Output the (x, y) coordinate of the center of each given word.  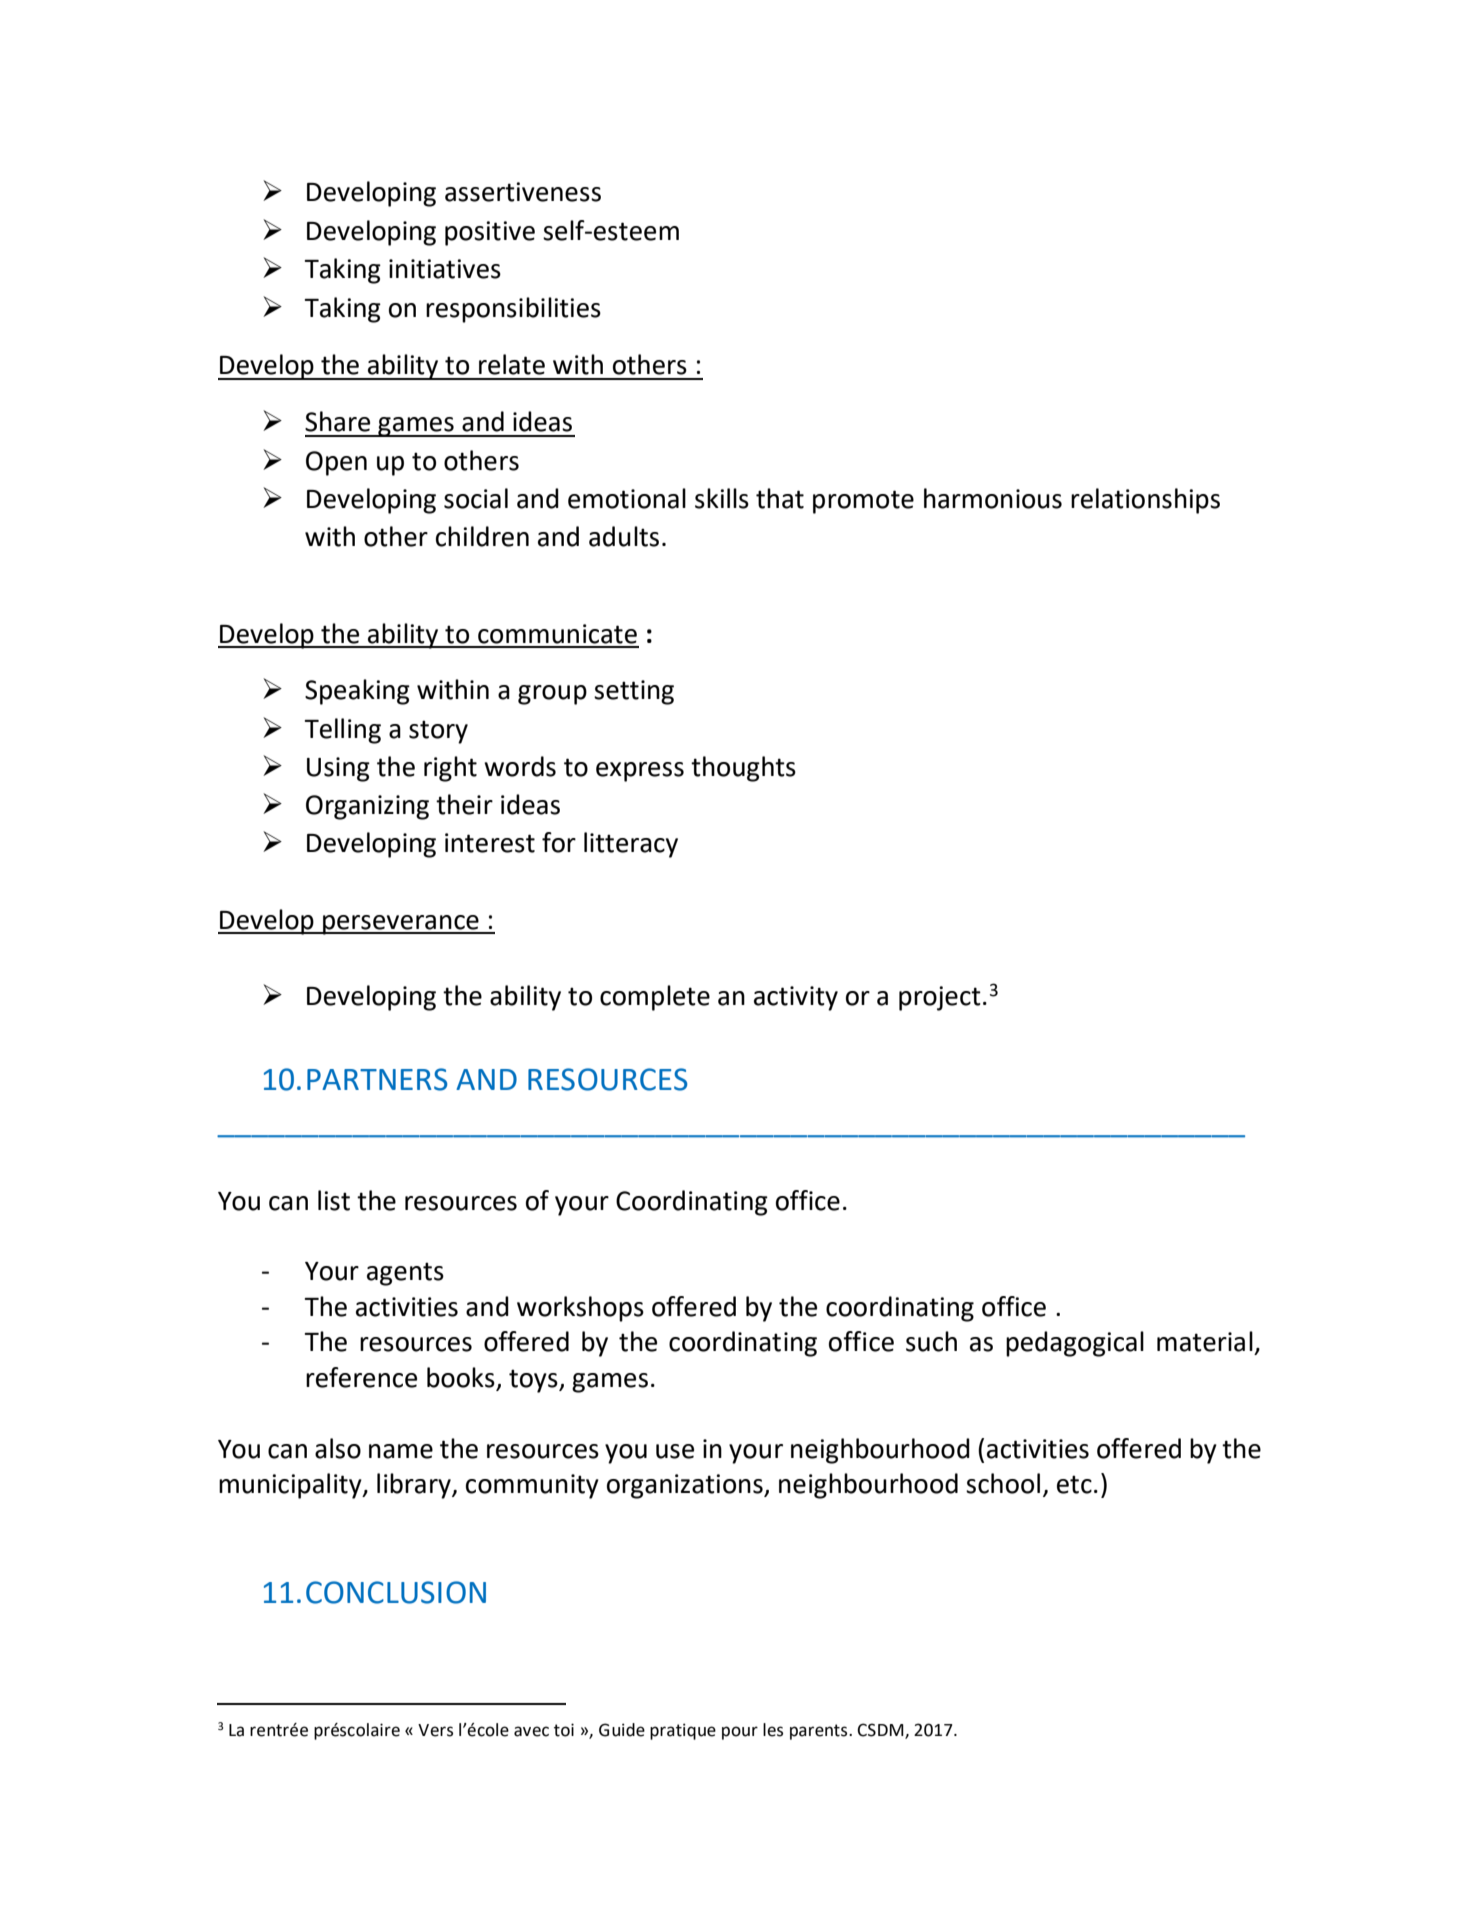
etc (1074, 1484)
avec (531, 1731)
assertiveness (523, 192)
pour (740, 1733)
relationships (1145, 501)
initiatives (445, 269)
